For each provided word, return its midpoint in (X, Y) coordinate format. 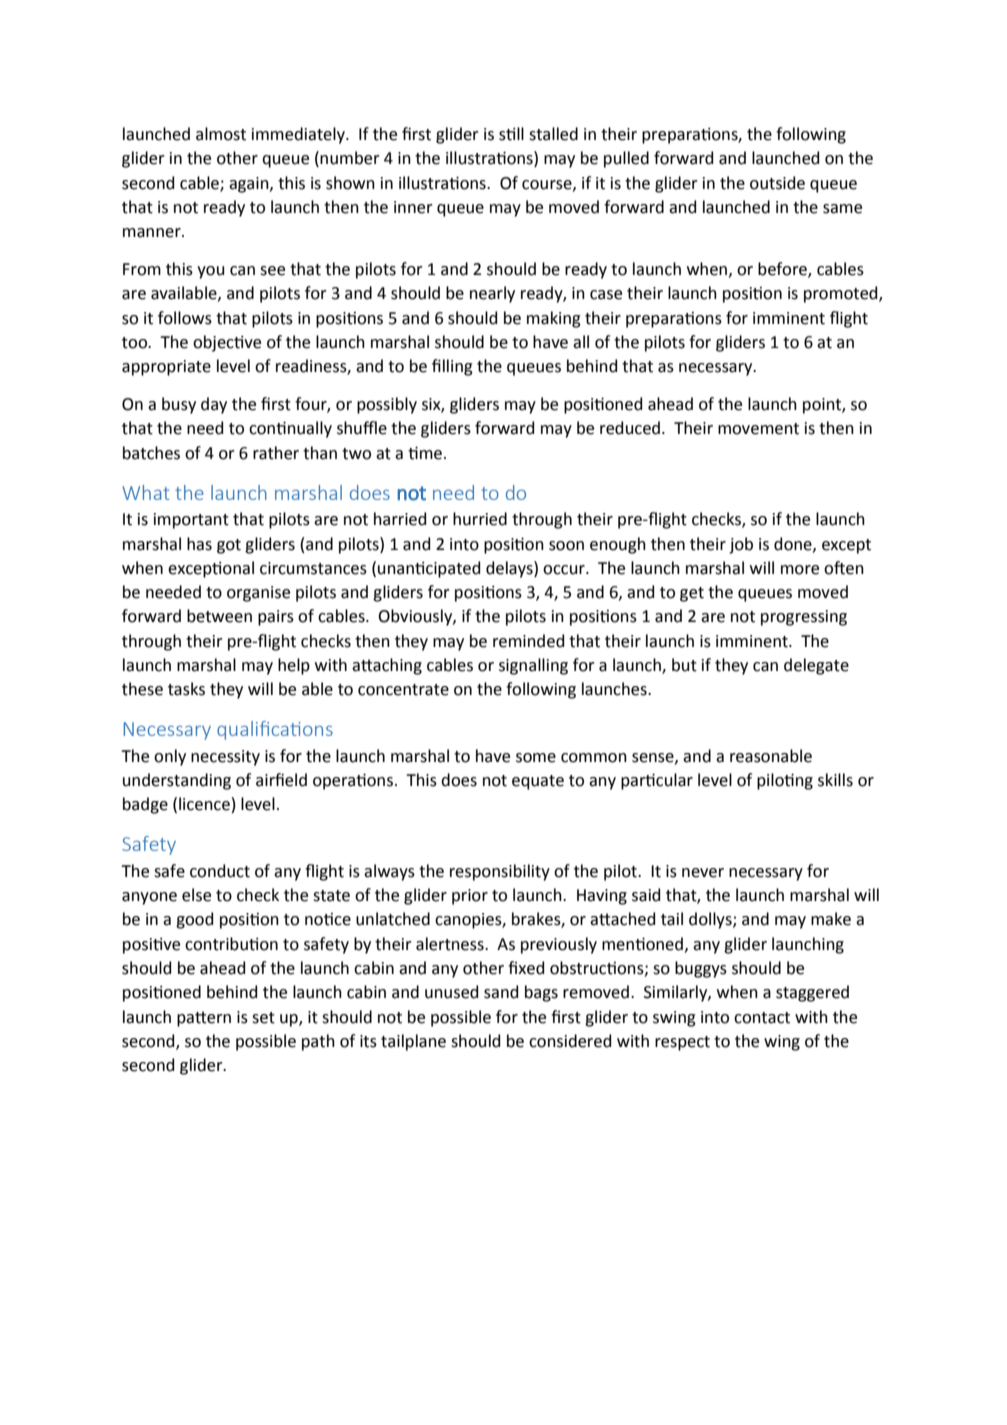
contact (762, 1018)
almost (221, 134)
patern (204, 1019)
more (800, 570)
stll (511, 134)
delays (510, 569)
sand (501, 992)
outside (777, 183)
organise (258, 594)
